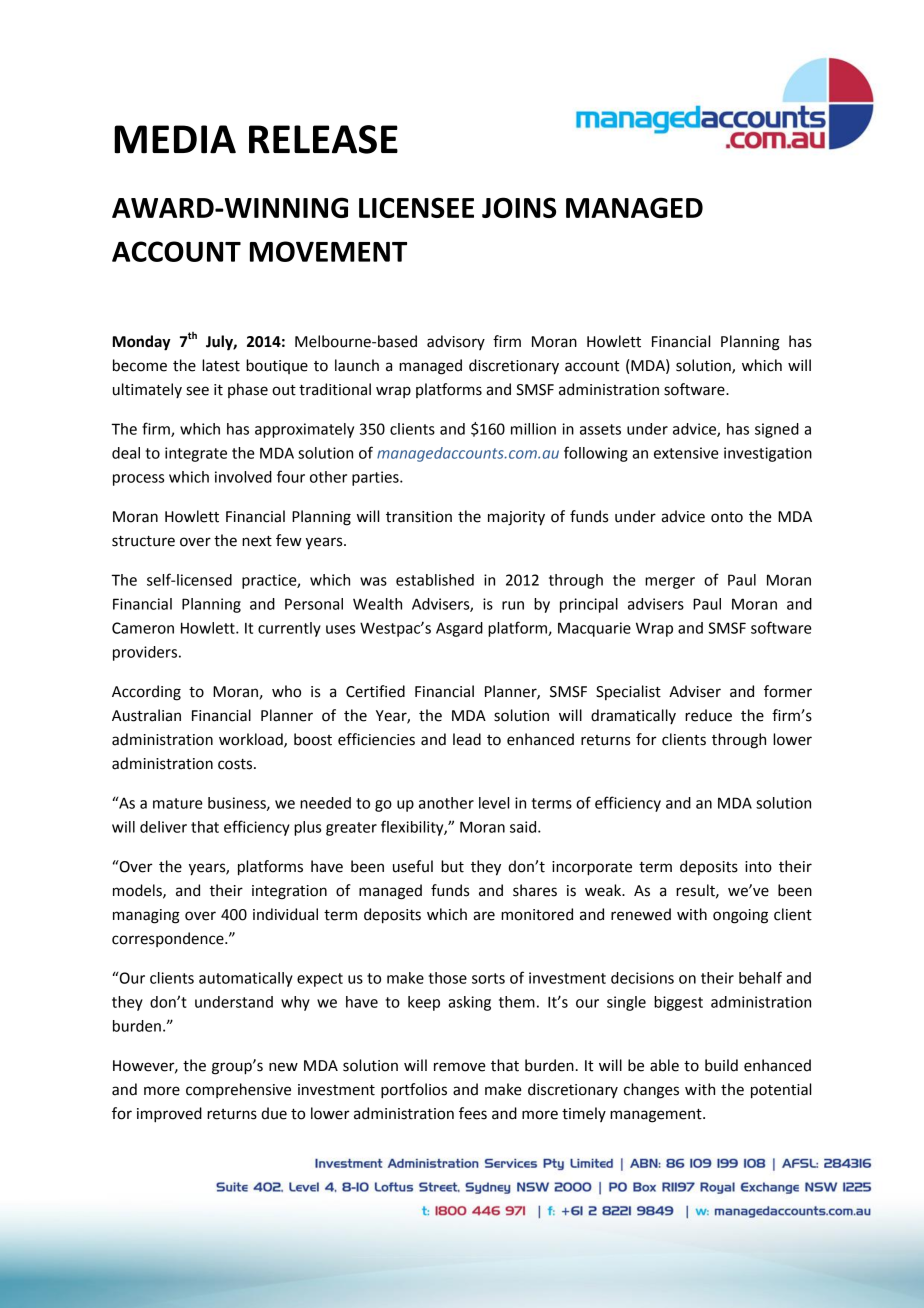  I want to click on extensive, so click(686, 453).
